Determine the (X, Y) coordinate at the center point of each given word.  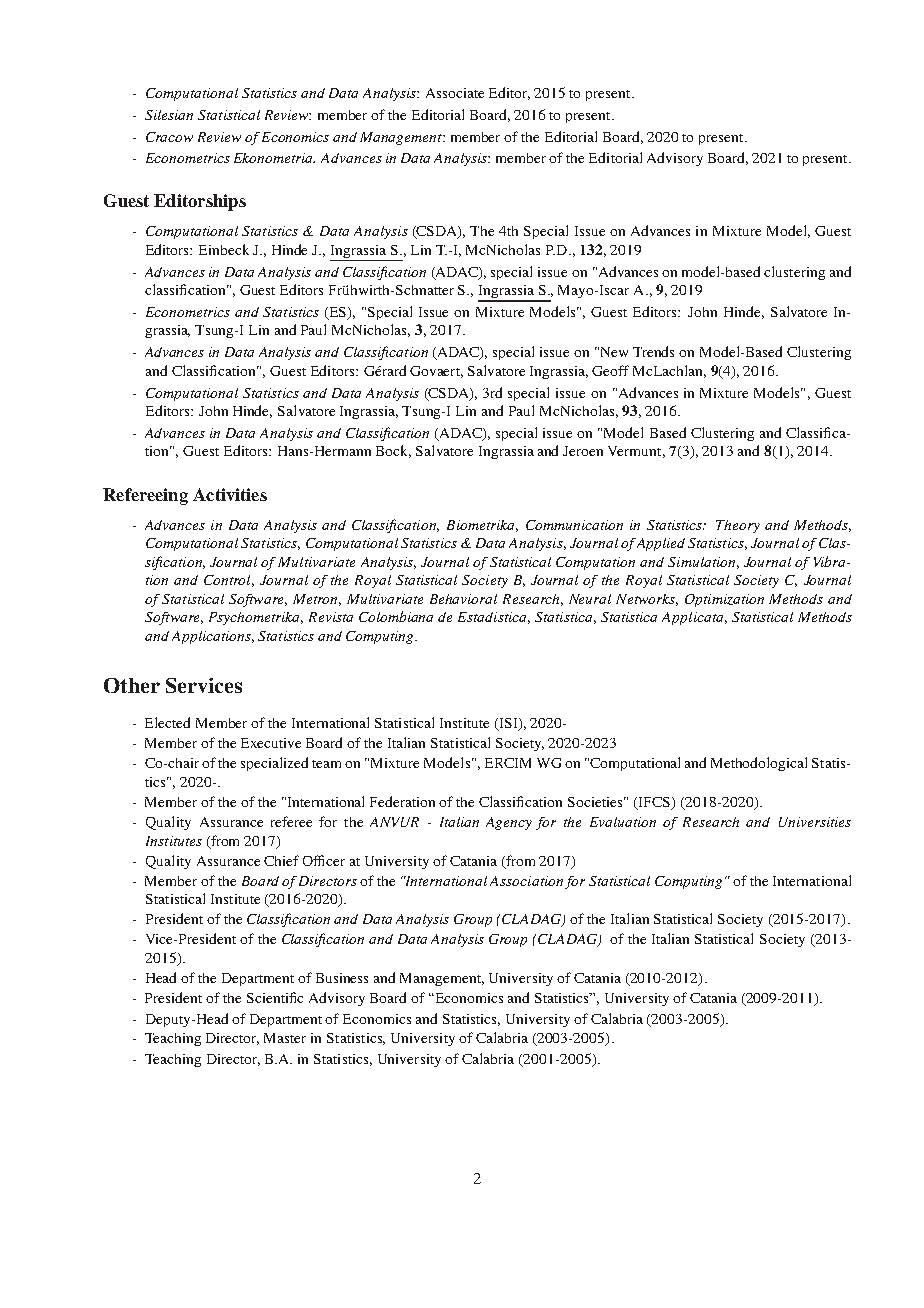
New (614, 352)
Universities (815, 822)
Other (132, 685)
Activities (230, 494)
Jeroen (583, 451)
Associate (455, 93)
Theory (738, 526)
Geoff (610, 370)
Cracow (169, 137)
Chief (281, 860)
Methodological (759, 764)
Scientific (275, 997)
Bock (393, 451)
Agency (509, 823)
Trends (653, 351)
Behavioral (463, 599)
